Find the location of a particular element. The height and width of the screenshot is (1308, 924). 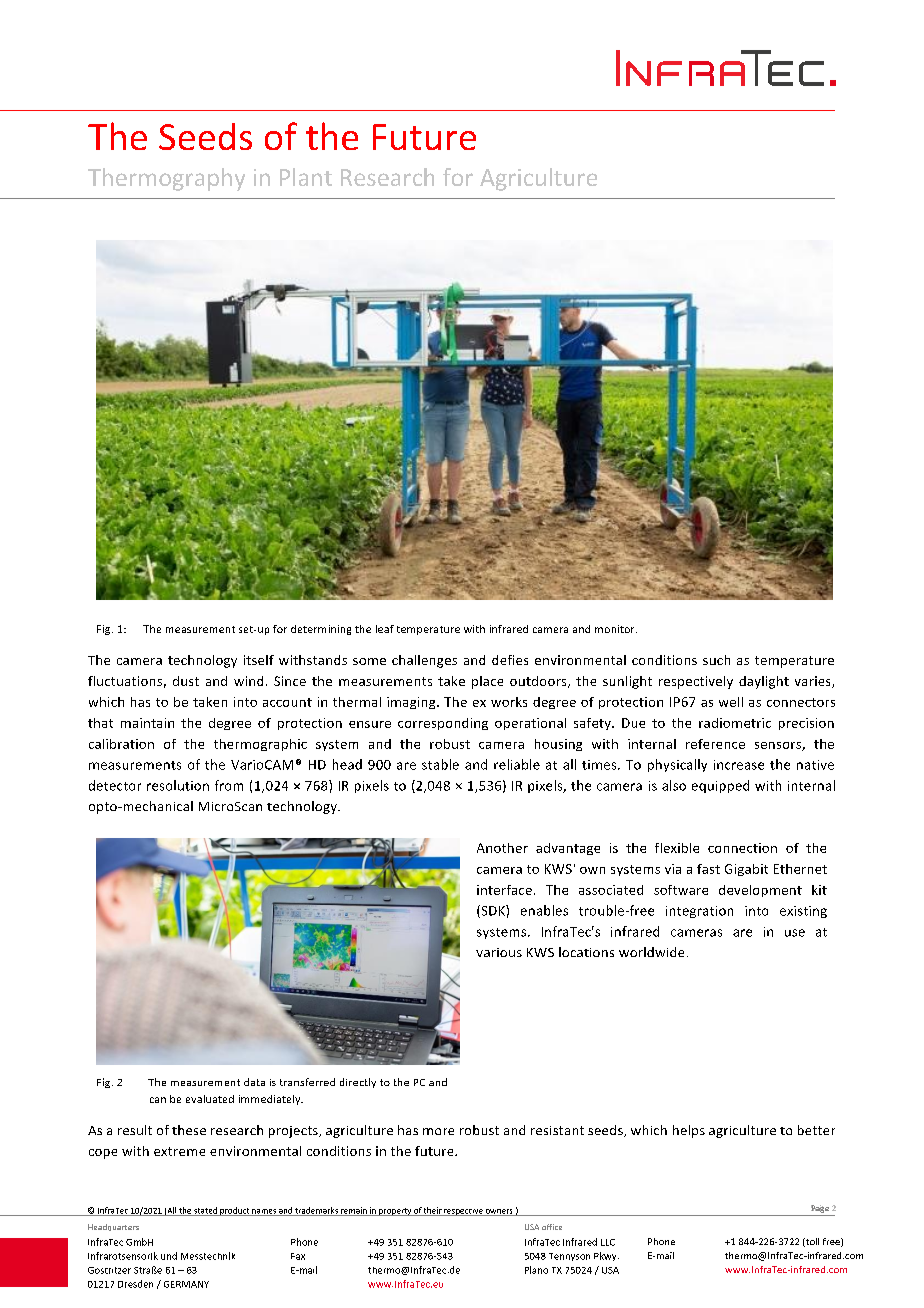

itself is located at coordinates (259, 660).
